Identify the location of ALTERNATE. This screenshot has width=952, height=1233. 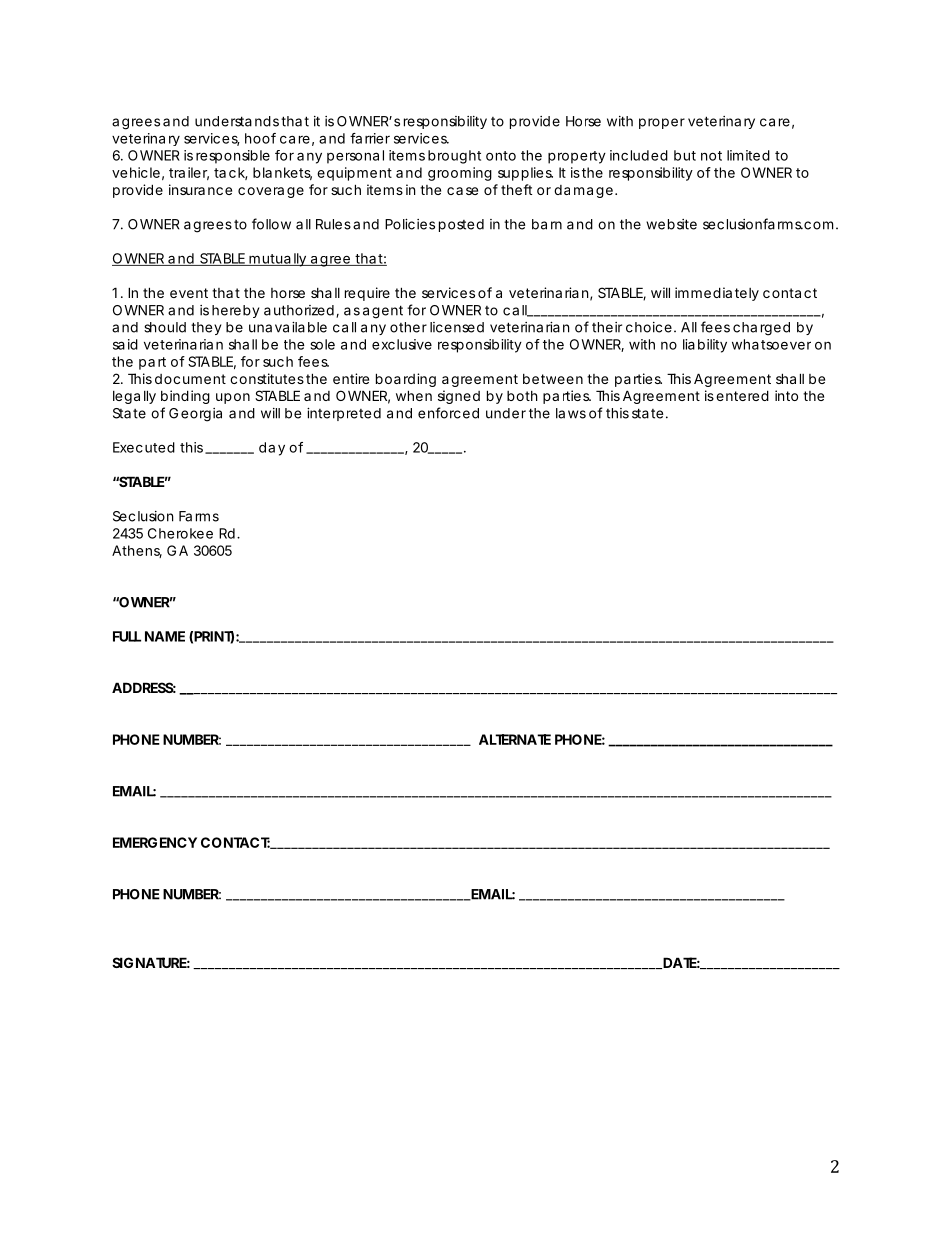
(515, 739).
